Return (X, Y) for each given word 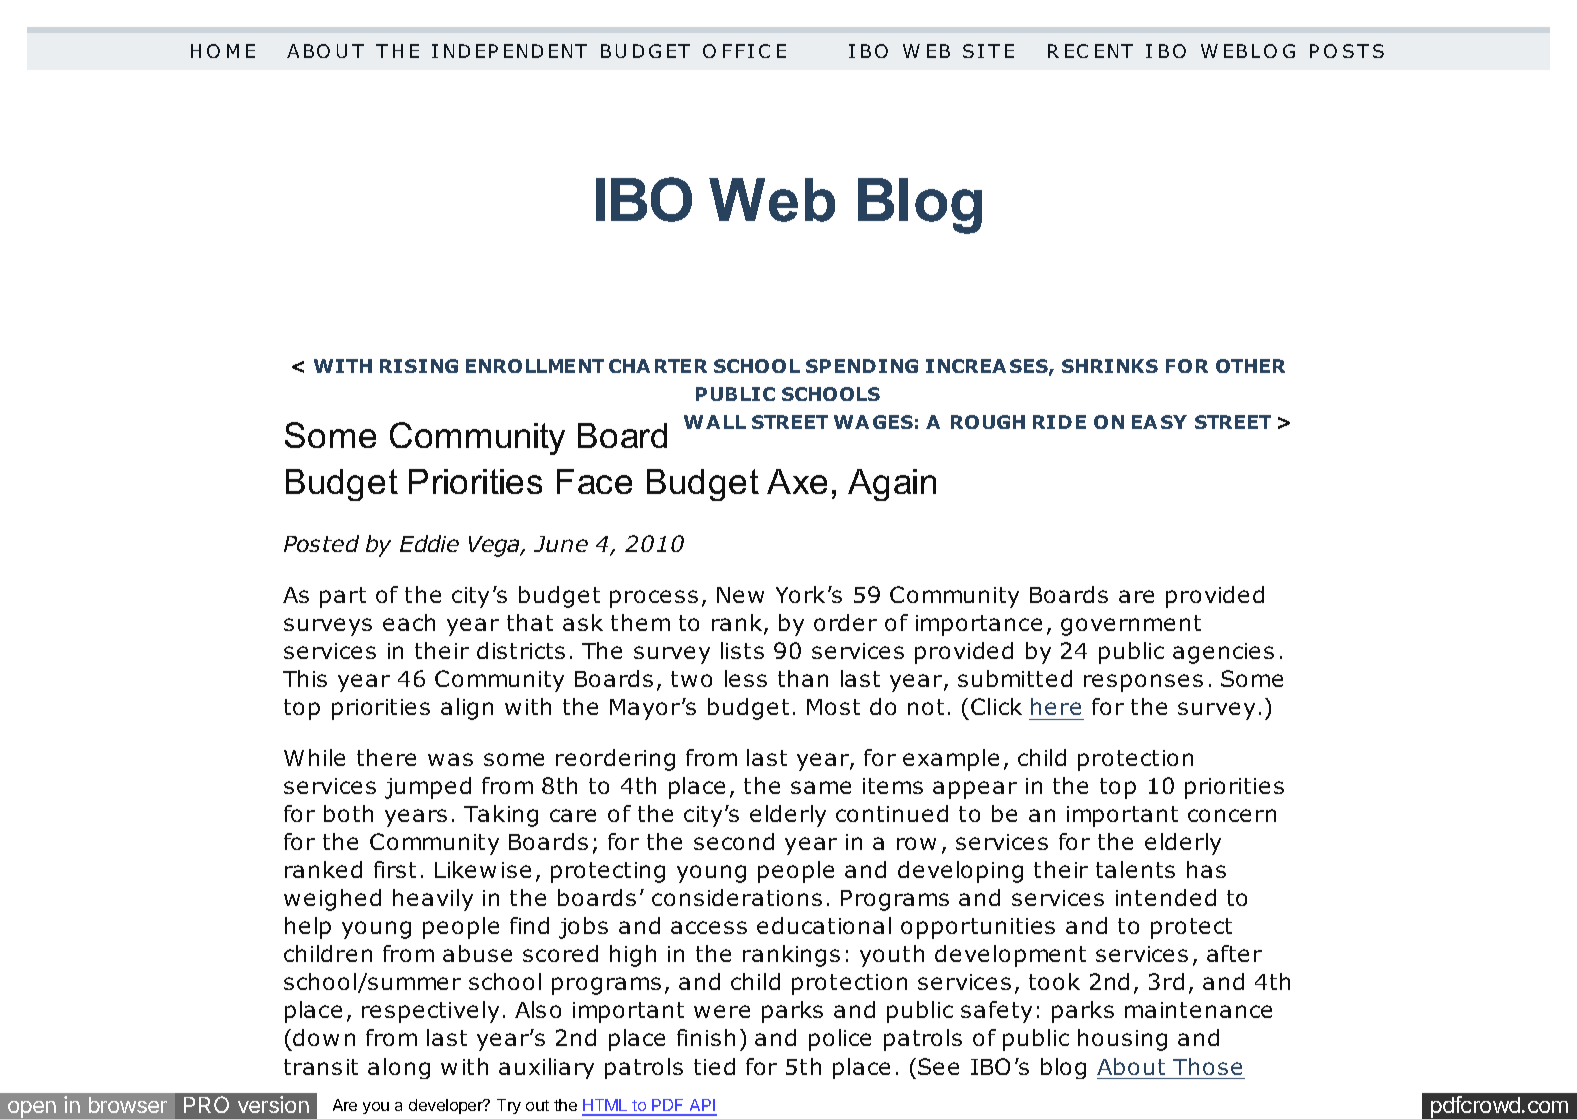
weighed (332, 900)
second (734, 841)
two (691, 679)
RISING (419, 366)
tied (714, 1066)
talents (1135, 869)
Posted (321, 543)
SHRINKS (1110, 366)
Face (594, 481)
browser (128, 1105)
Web (772, 200)
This (305, 678)
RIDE (1059, 422)
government (1131, 625)
